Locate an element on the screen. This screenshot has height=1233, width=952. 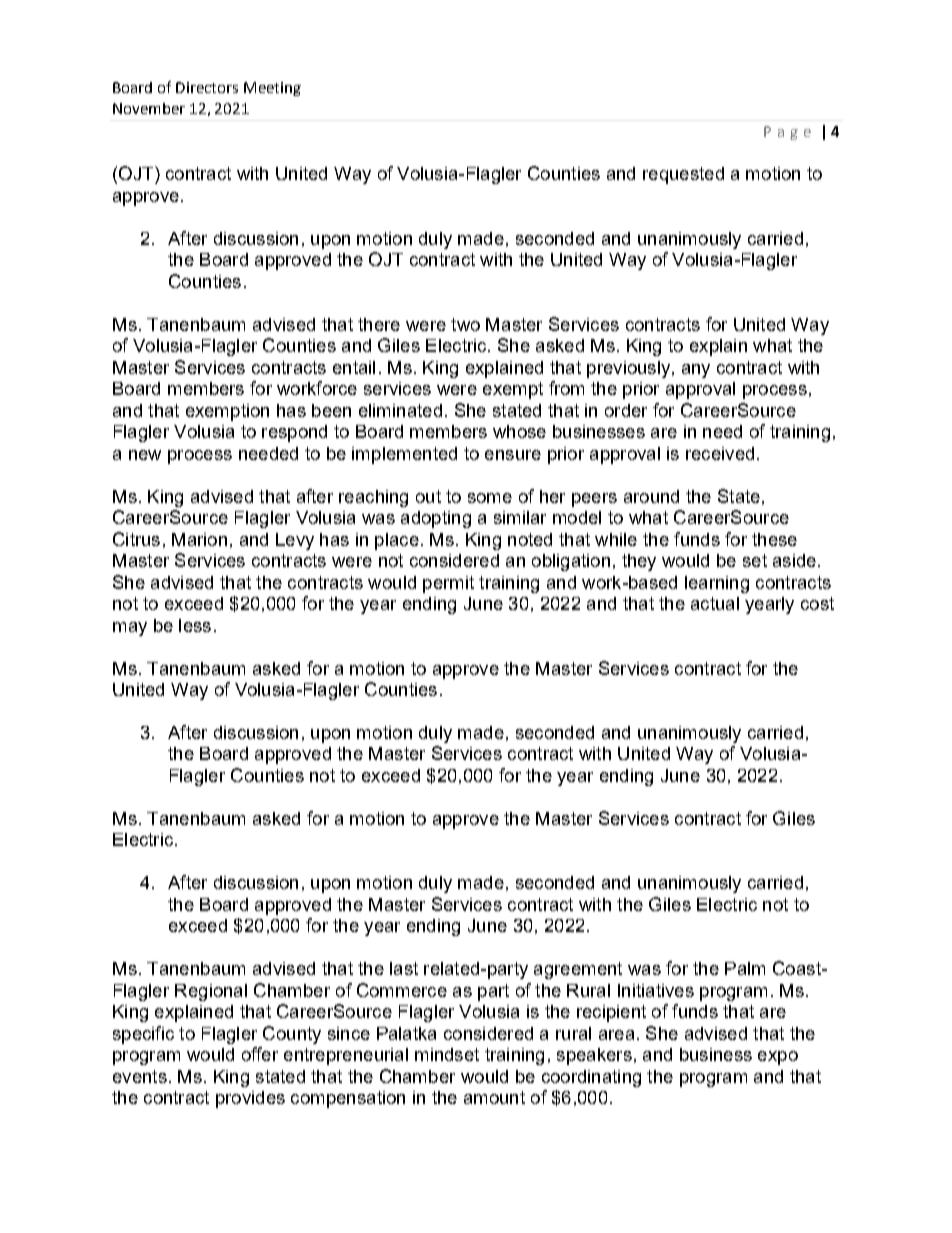
less is located at coordinates (195, 625).
